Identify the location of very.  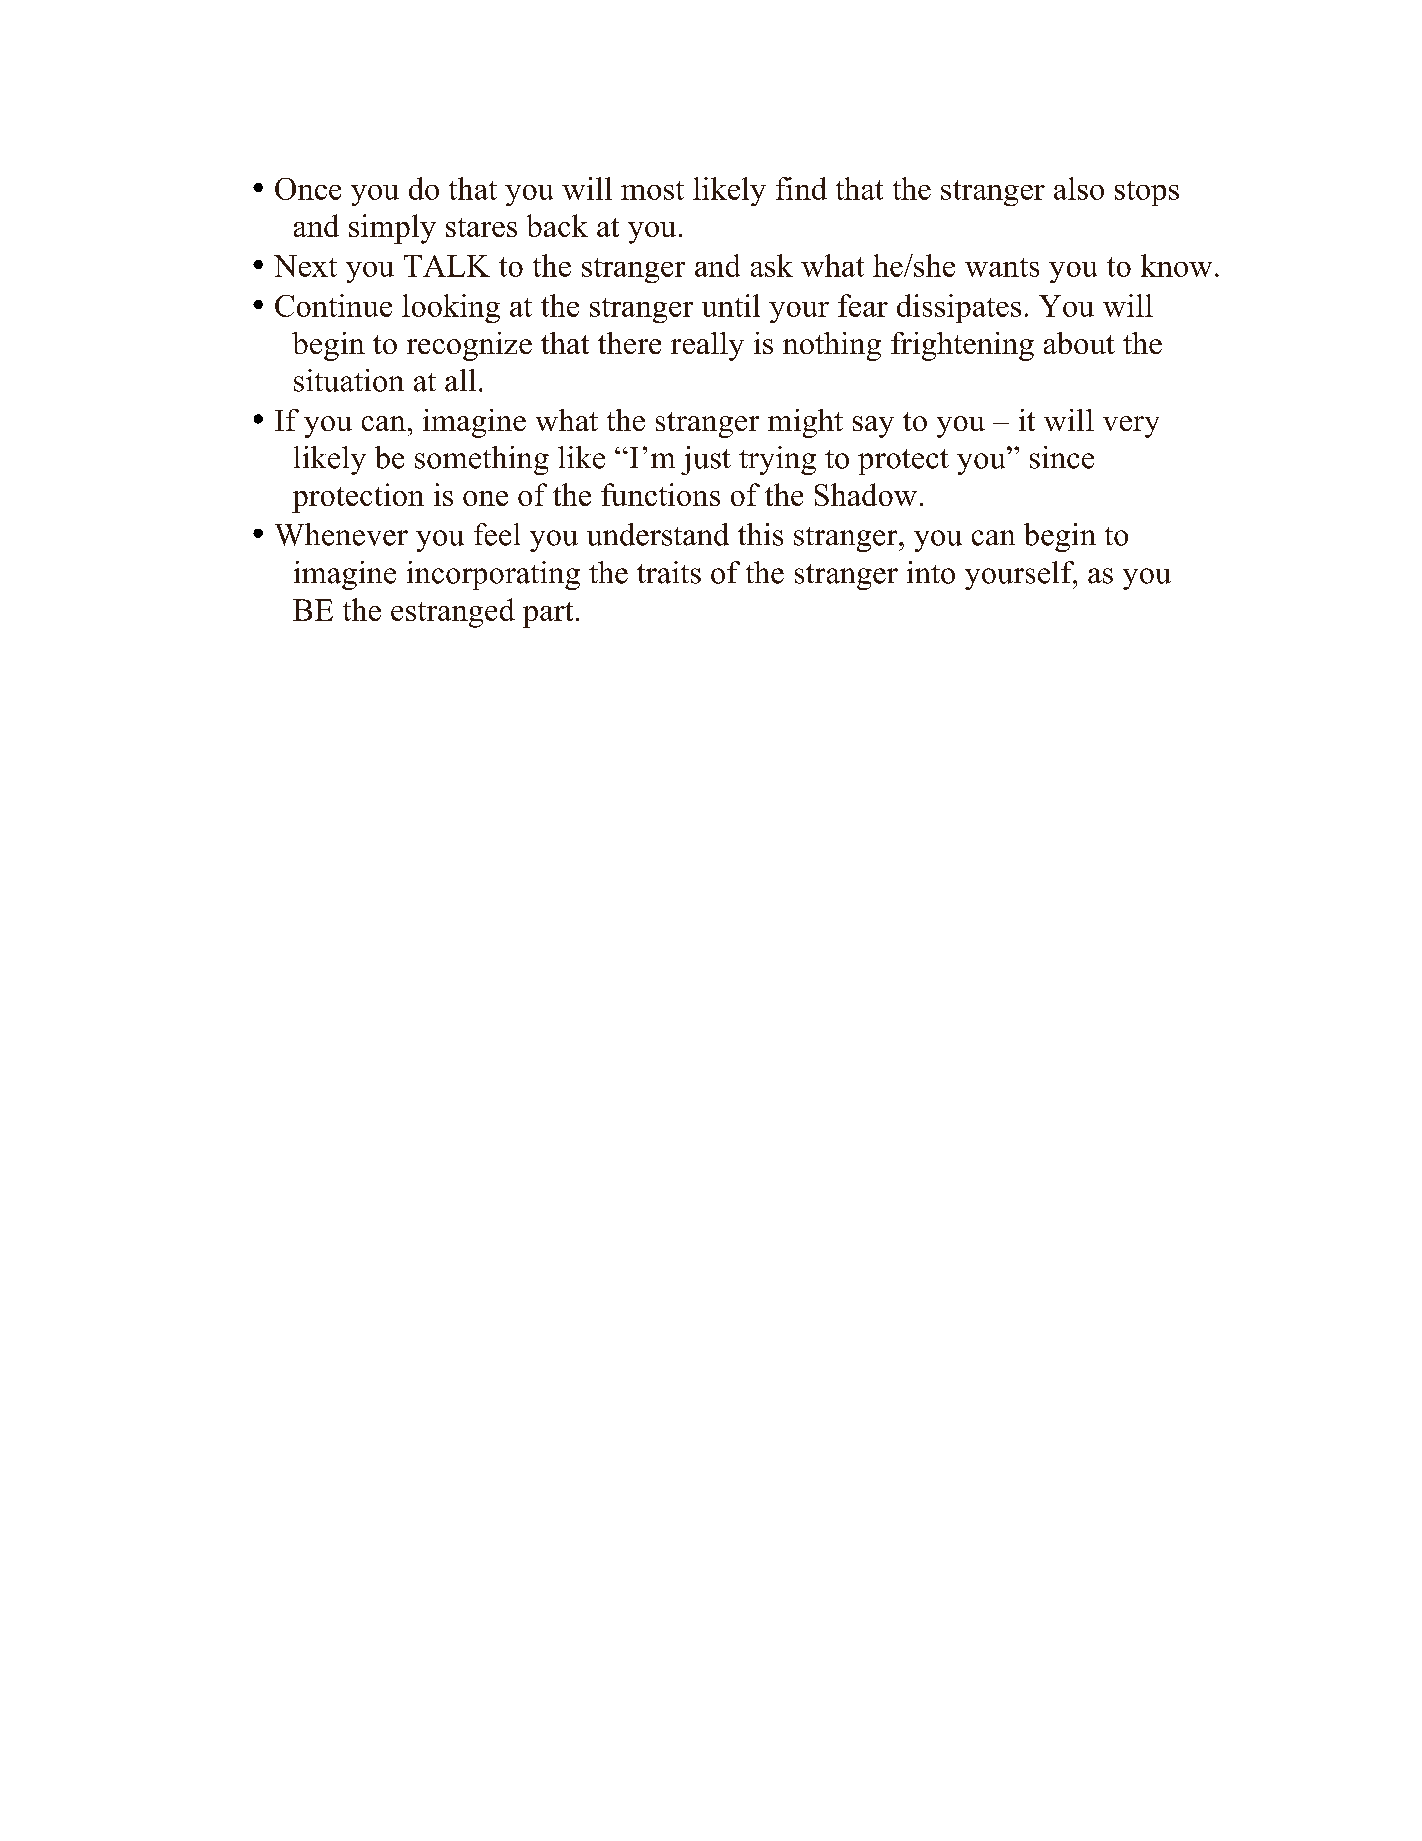
(1131, 427).
